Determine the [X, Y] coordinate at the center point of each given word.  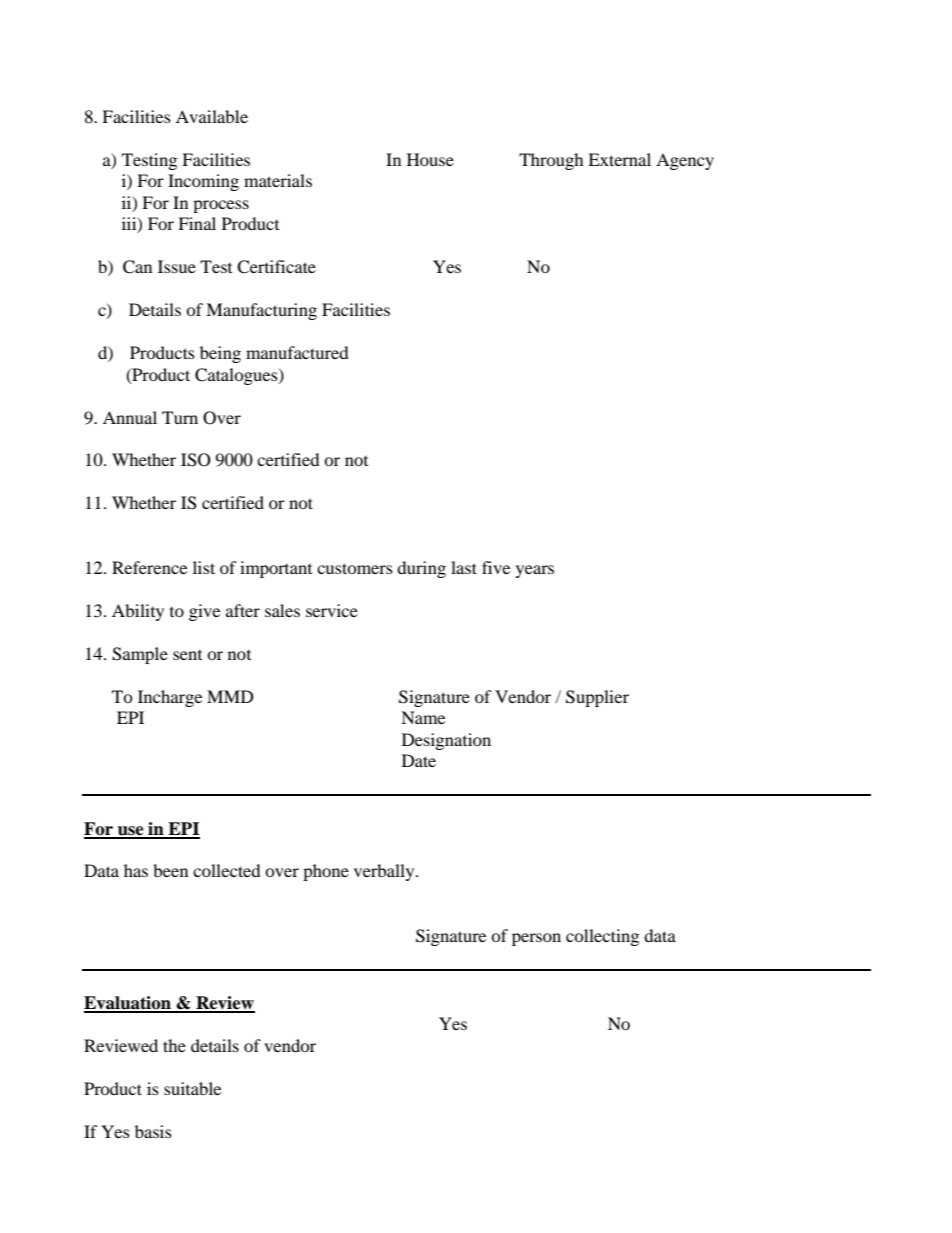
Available [212, 116]
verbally [385, 872]
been [170, 870]
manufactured [297, 352]
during [421, 569]
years [535, 571]
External [619, 159]
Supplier [597, 698]
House [430, 159]
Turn [180, 417]
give [204, 612]
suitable [192, 1088]
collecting [602, 937]
